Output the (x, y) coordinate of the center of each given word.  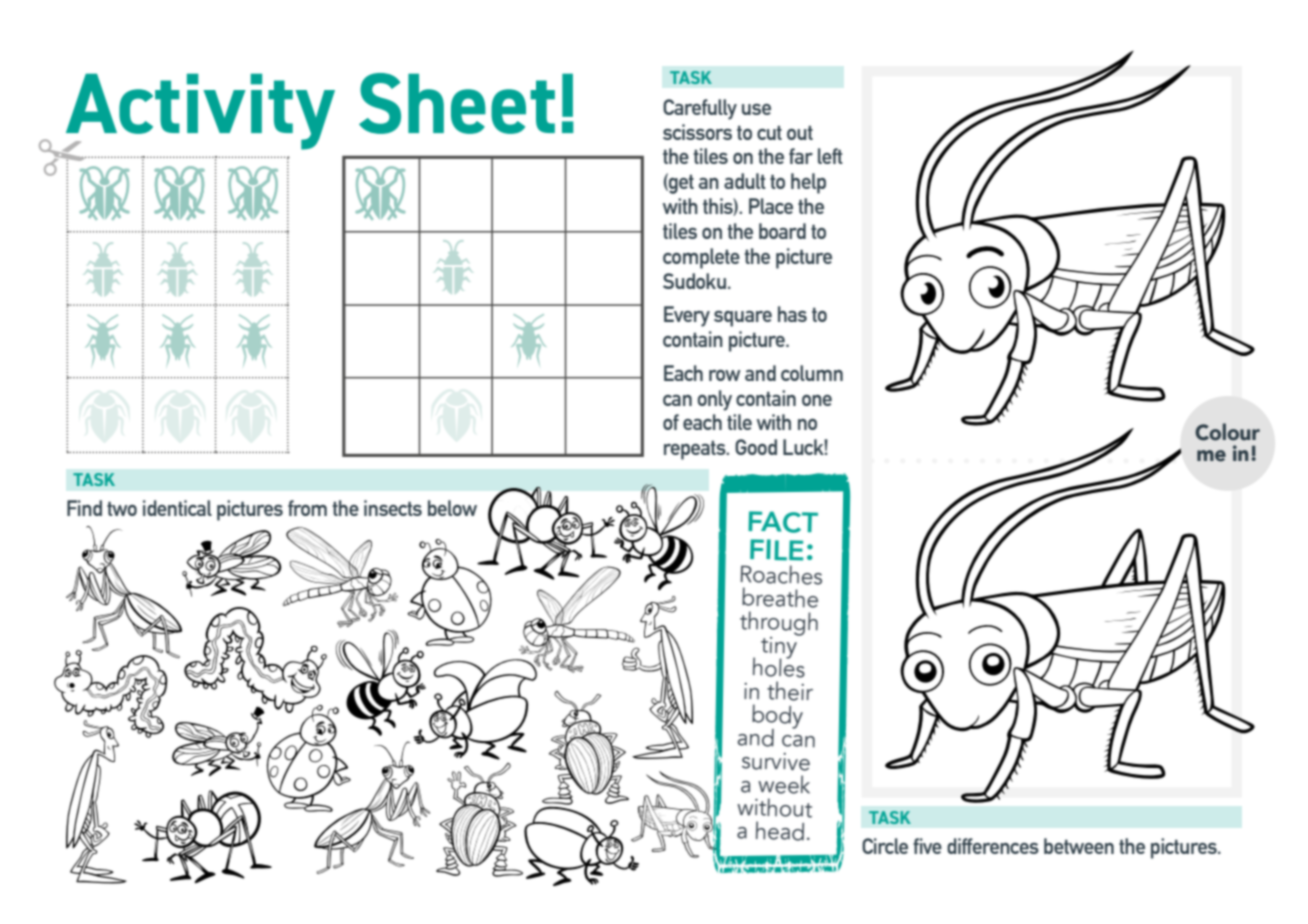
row (725, 375)
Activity (199, 112)
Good (756, 447)
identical (177, 508)
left (830, 156)
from (307, 508)
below (452, 508)
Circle (885, 846)
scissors (697, 132)
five (927, 846)
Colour (1227, 432)
